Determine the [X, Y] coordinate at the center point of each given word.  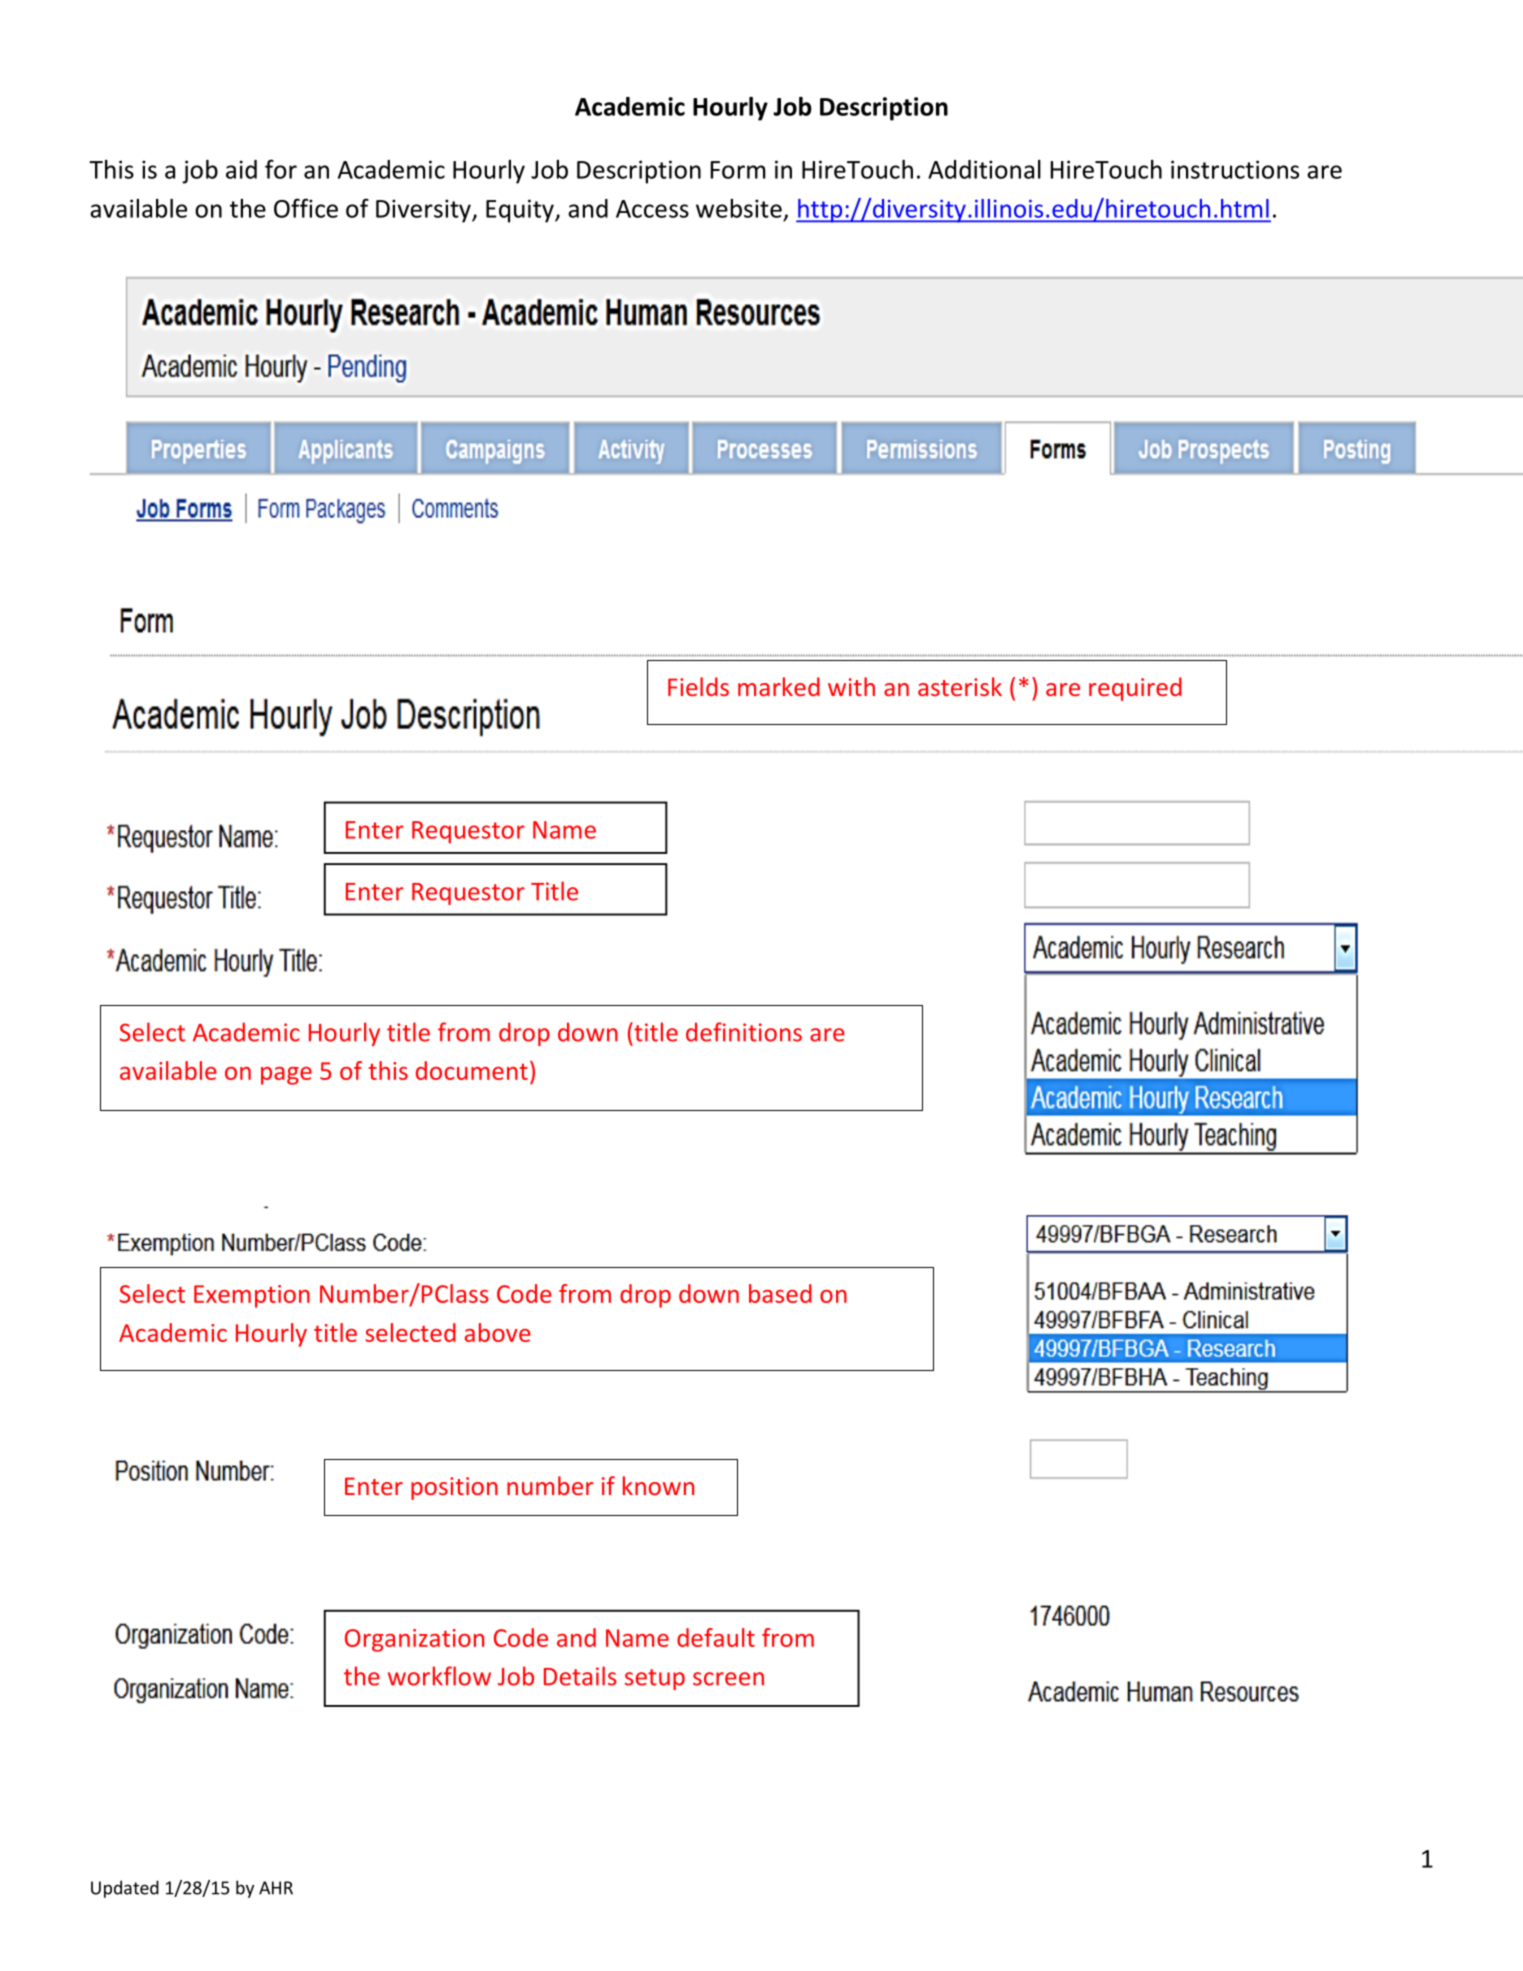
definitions [744, 1032]
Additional [984, 169]
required [1135, 689]
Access [652, 209]
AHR [276, 1888]
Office [306, 208]
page [286, 1076]
